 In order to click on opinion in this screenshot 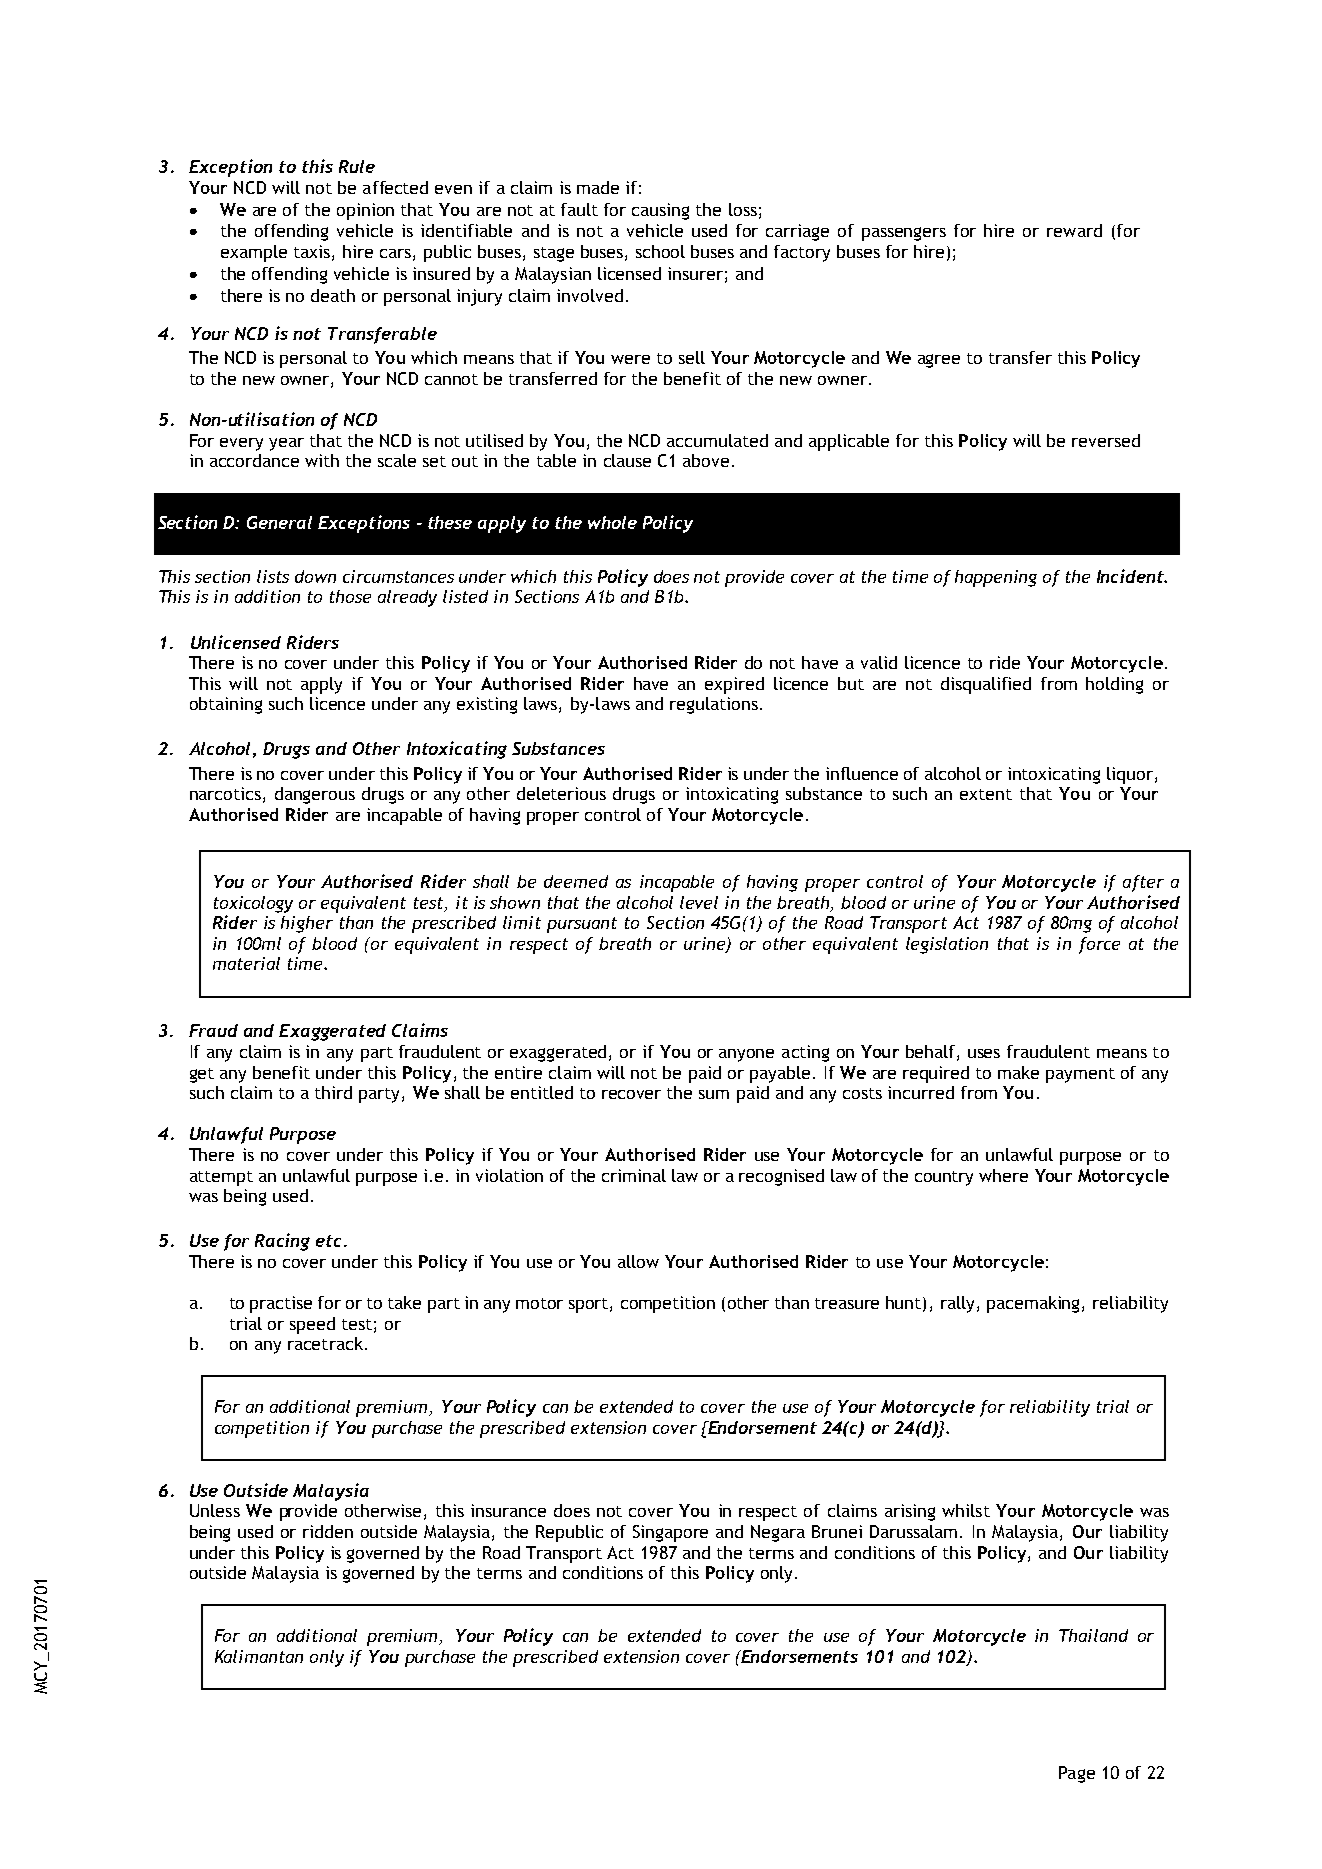, I will do `click(365, 211)`.
